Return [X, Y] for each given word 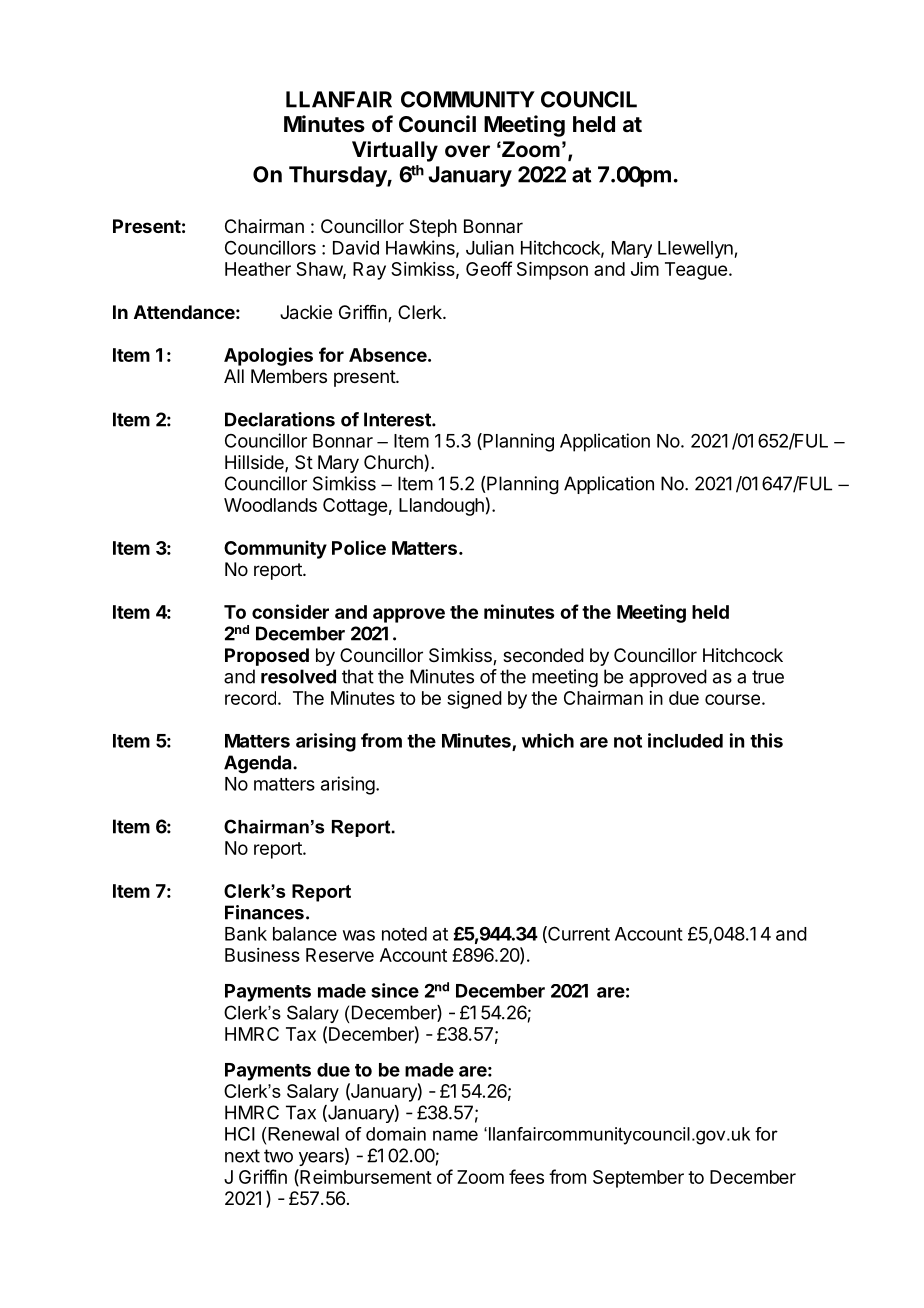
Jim [645, 269]
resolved [298, 676]
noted [404, 934]
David [356, 247]
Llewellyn [696, 250]
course [732, 699]
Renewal [302, 1134]
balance [305, 934]
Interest [398, 419]
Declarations [280, 419]
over [467, 151]
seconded [543, 655]
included [685, 740]
